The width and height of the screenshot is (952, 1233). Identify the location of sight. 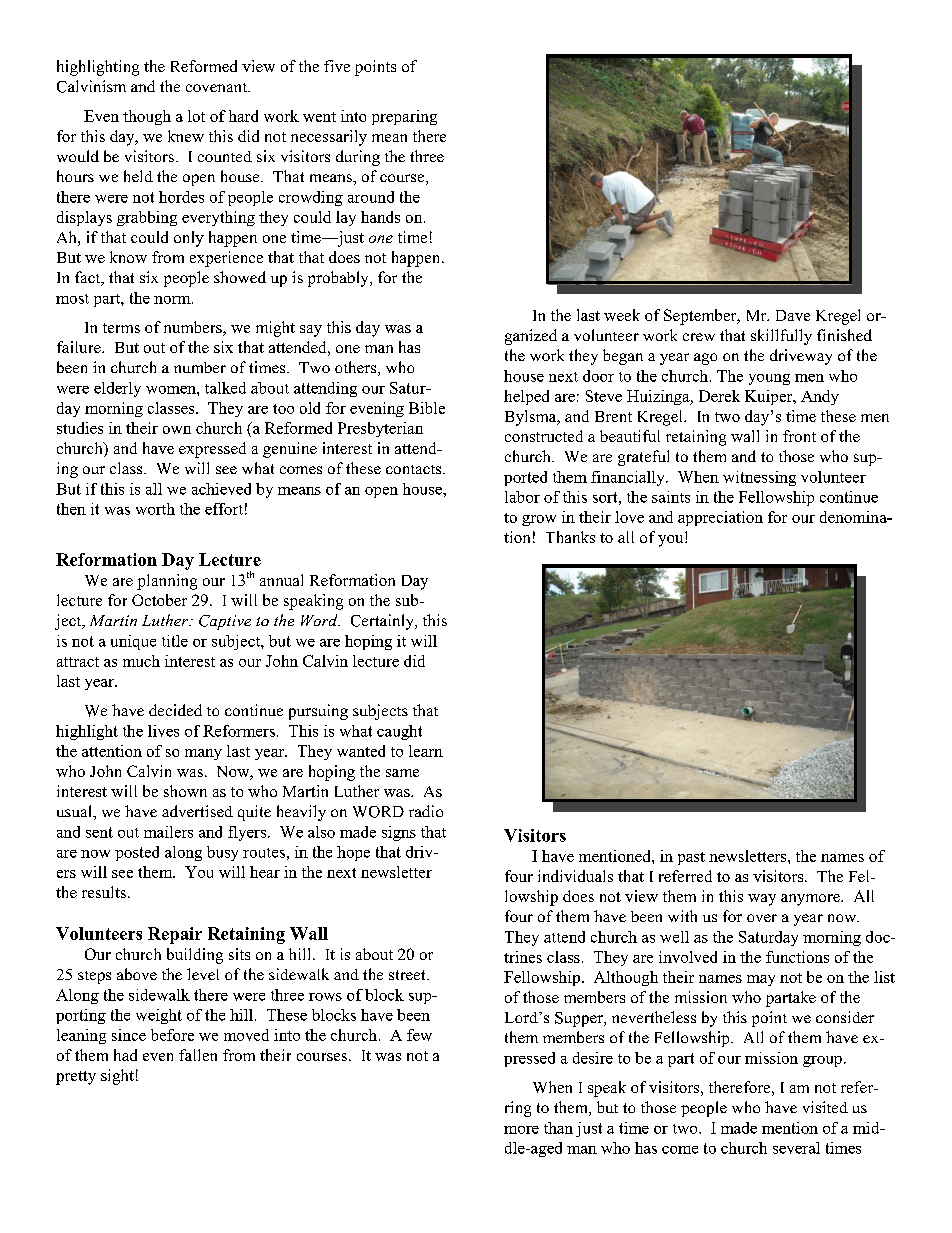
(117, 1077).
